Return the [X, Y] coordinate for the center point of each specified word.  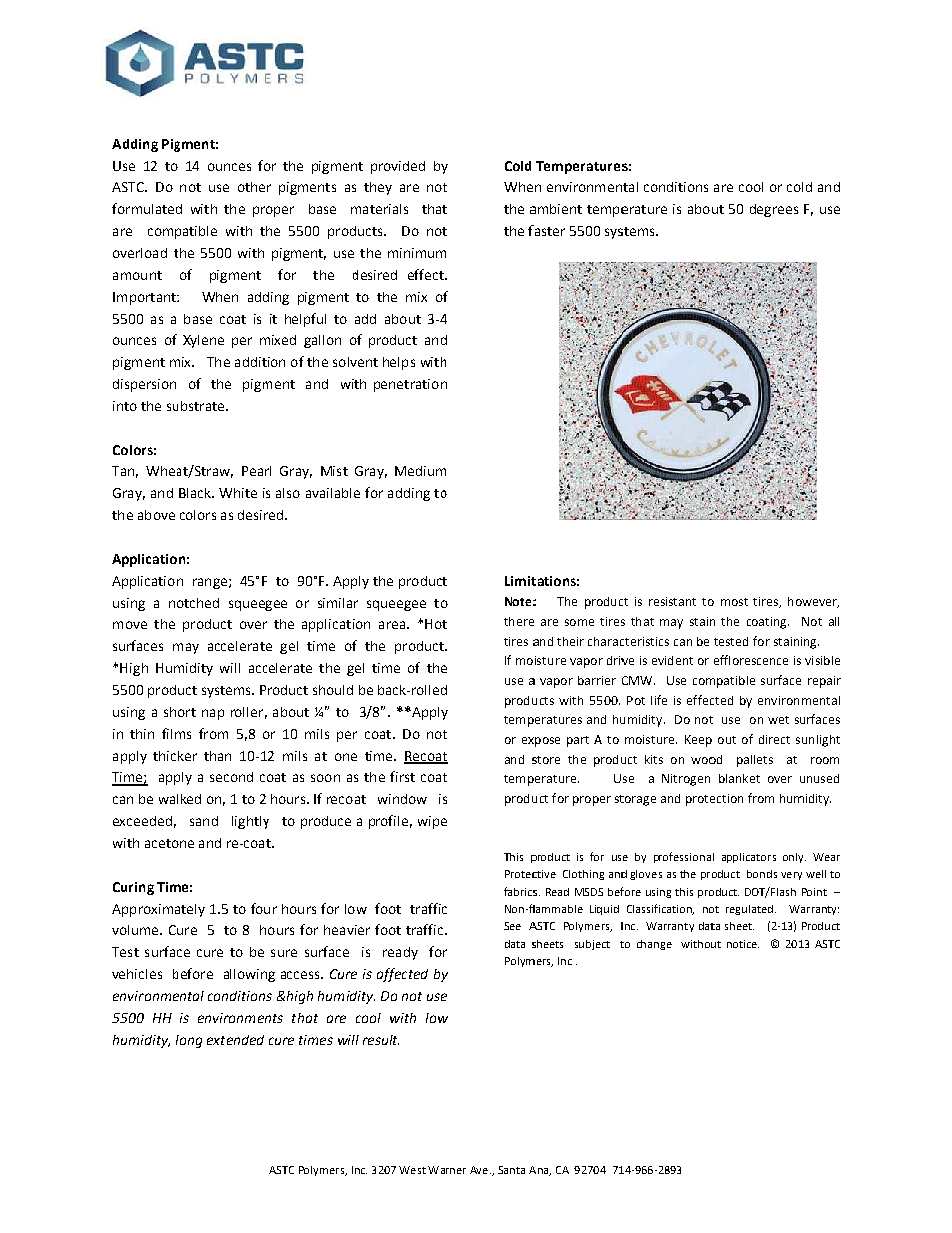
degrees [774, 210]
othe [251, 187]
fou [260, 908]
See [512, 926]
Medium [420, 471]
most [734, 602]
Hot [436, 624]
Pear [256, 471]
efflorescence [751, 660]
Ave [479, 1170]
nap [213, 714]
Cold [518, 166]
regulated [749, 910]
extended [235, 1040]
